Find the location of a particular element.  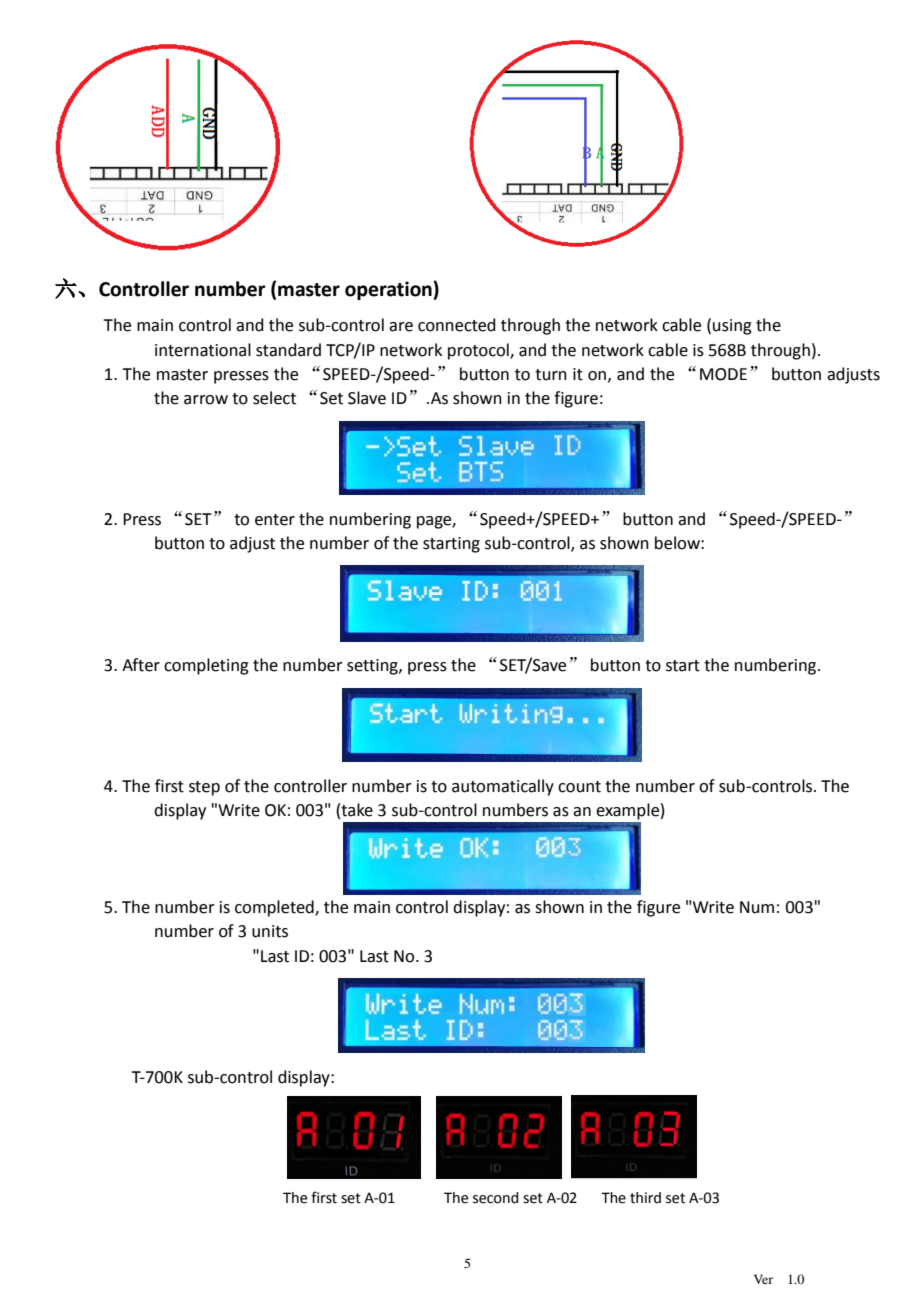

international is located at coordinates (203, 350).
